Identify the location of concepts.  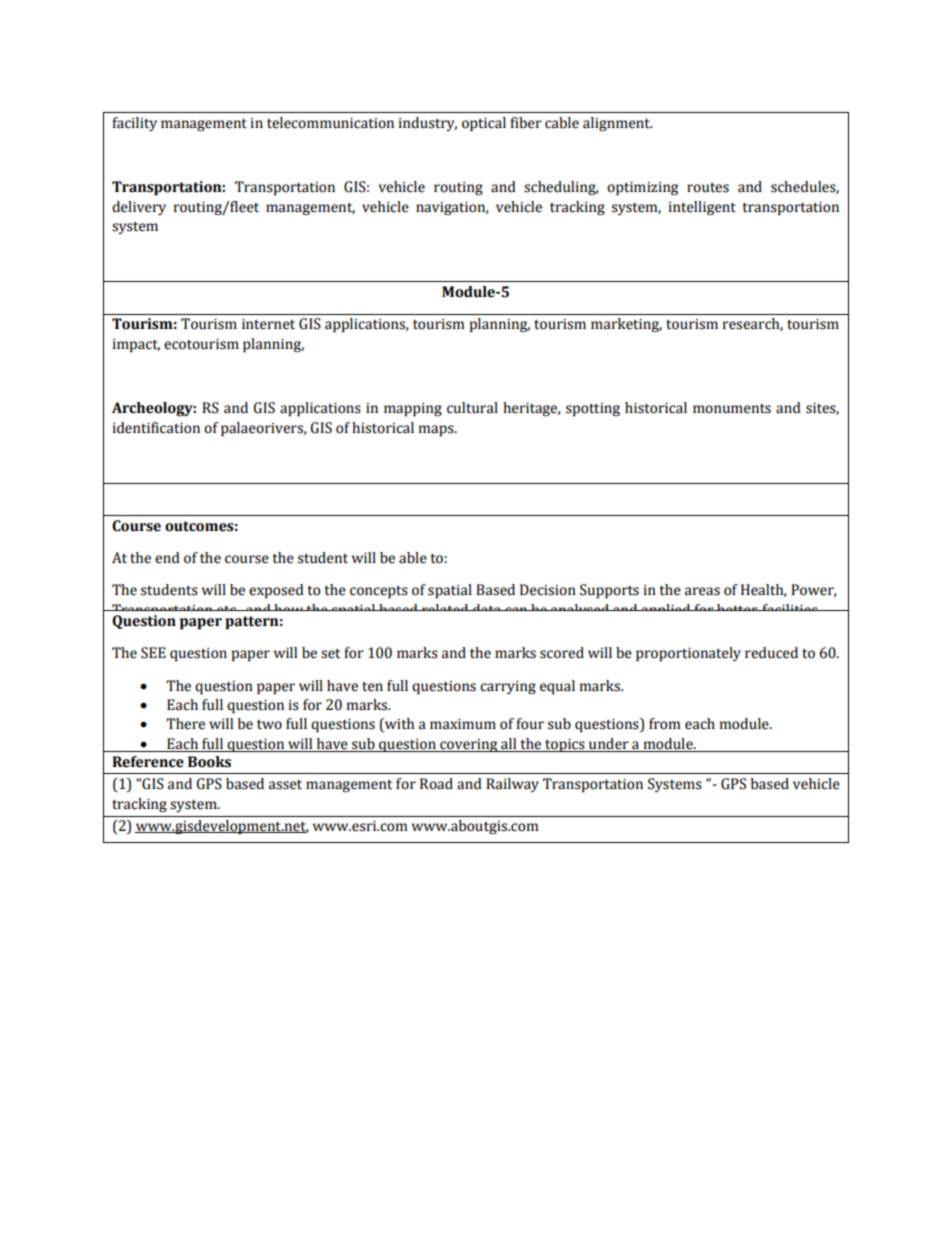
(379, 592).
